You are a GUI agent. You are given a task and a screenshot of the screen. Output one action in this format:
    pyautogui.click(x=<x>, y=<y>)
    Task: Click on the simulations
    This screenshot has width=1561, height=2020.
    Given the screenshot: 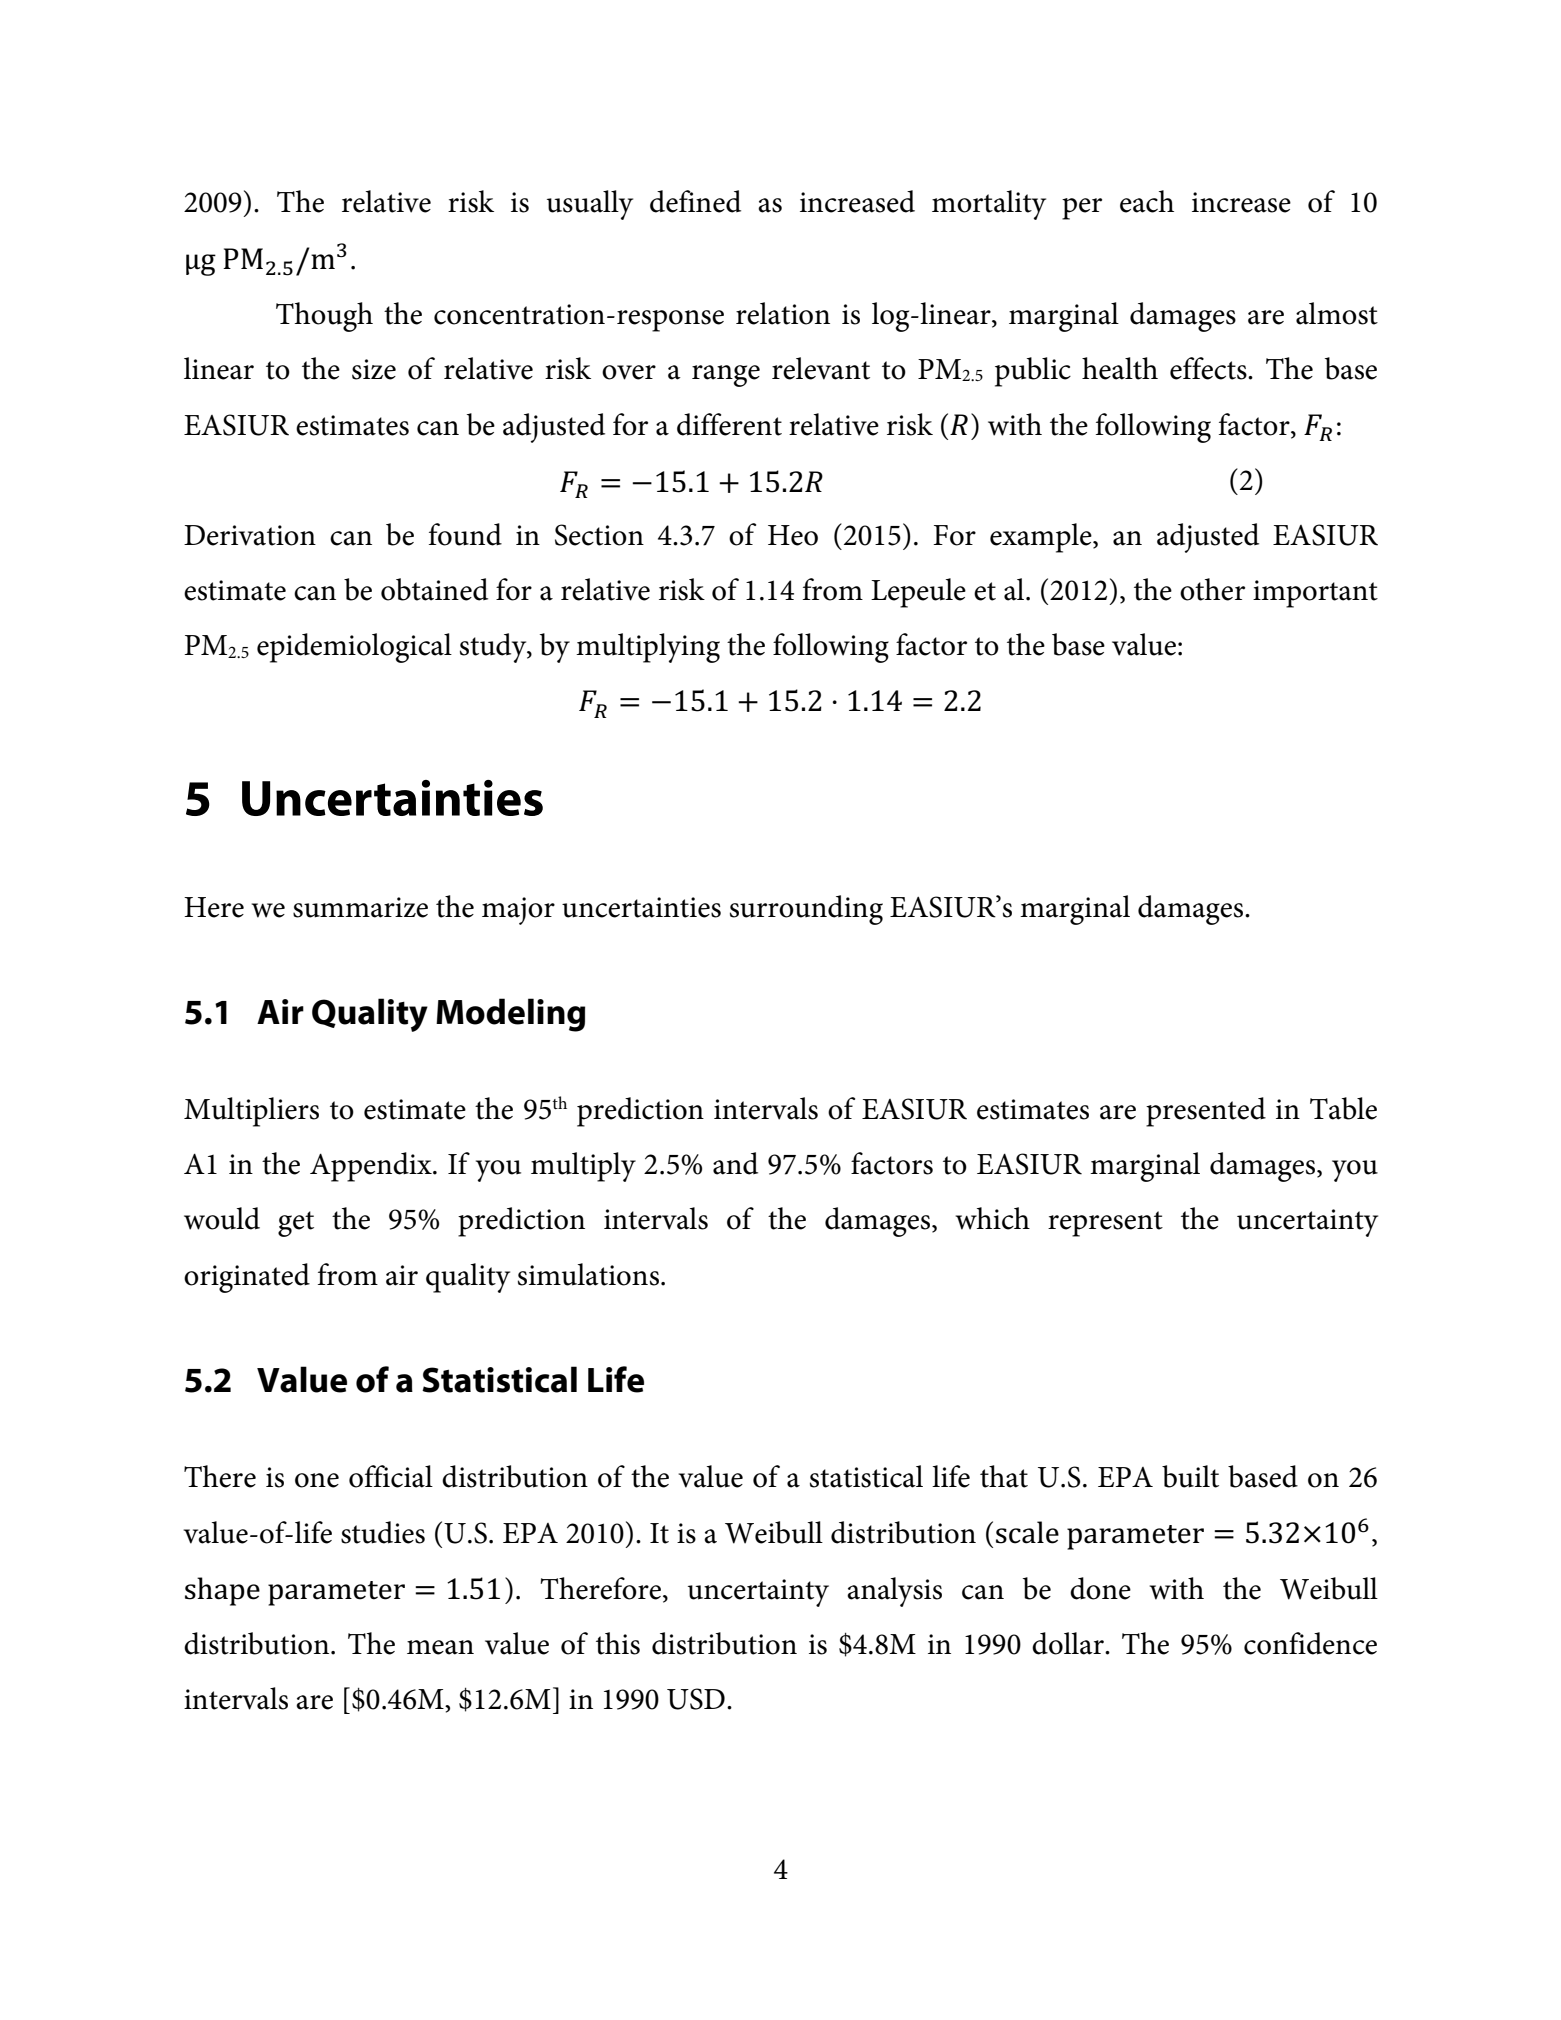 What is the action you would take?
    pyautogui.click(x=588, y=1274)
